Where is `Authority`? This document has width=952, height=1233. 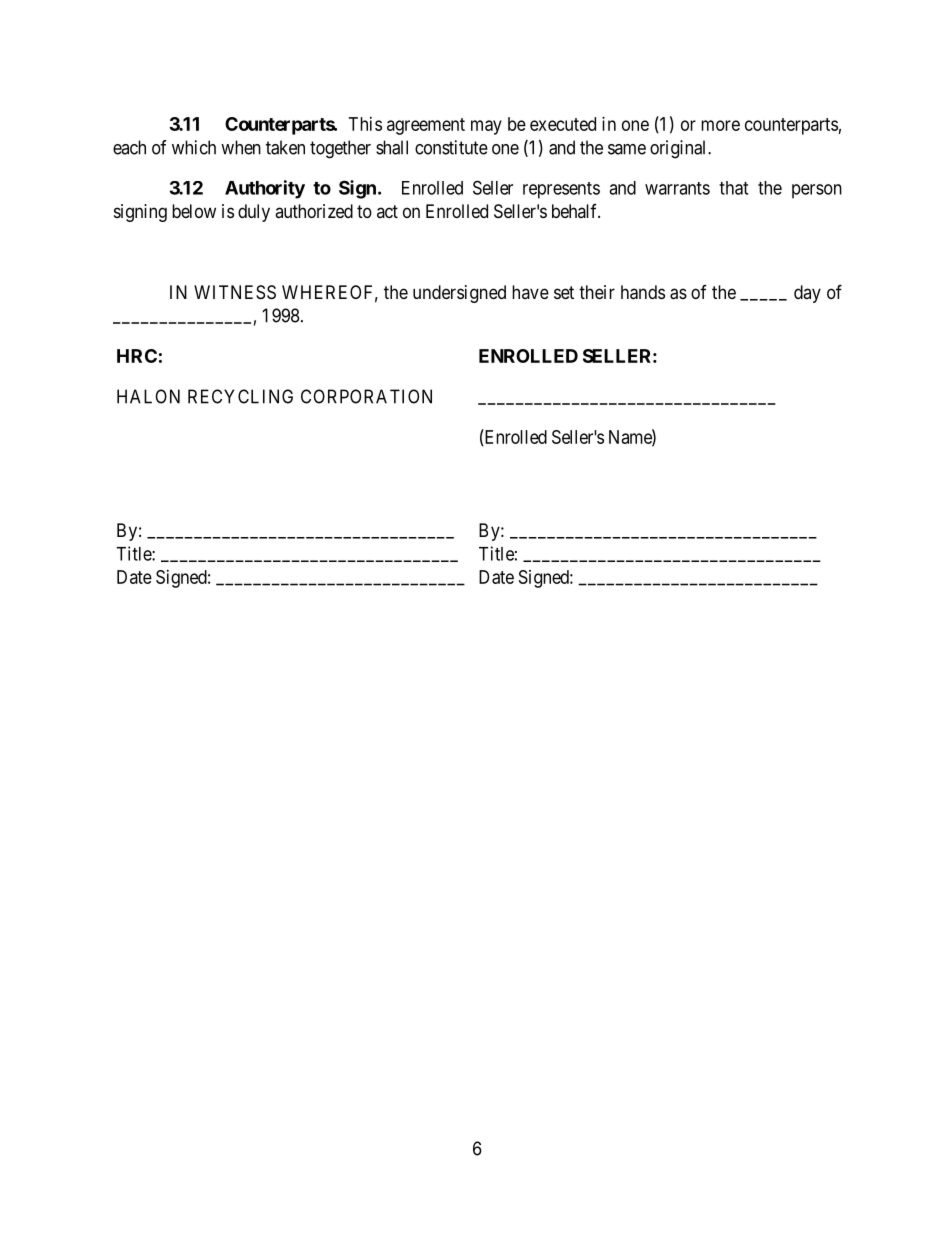 Authority is located at coordinates (265, 189).
